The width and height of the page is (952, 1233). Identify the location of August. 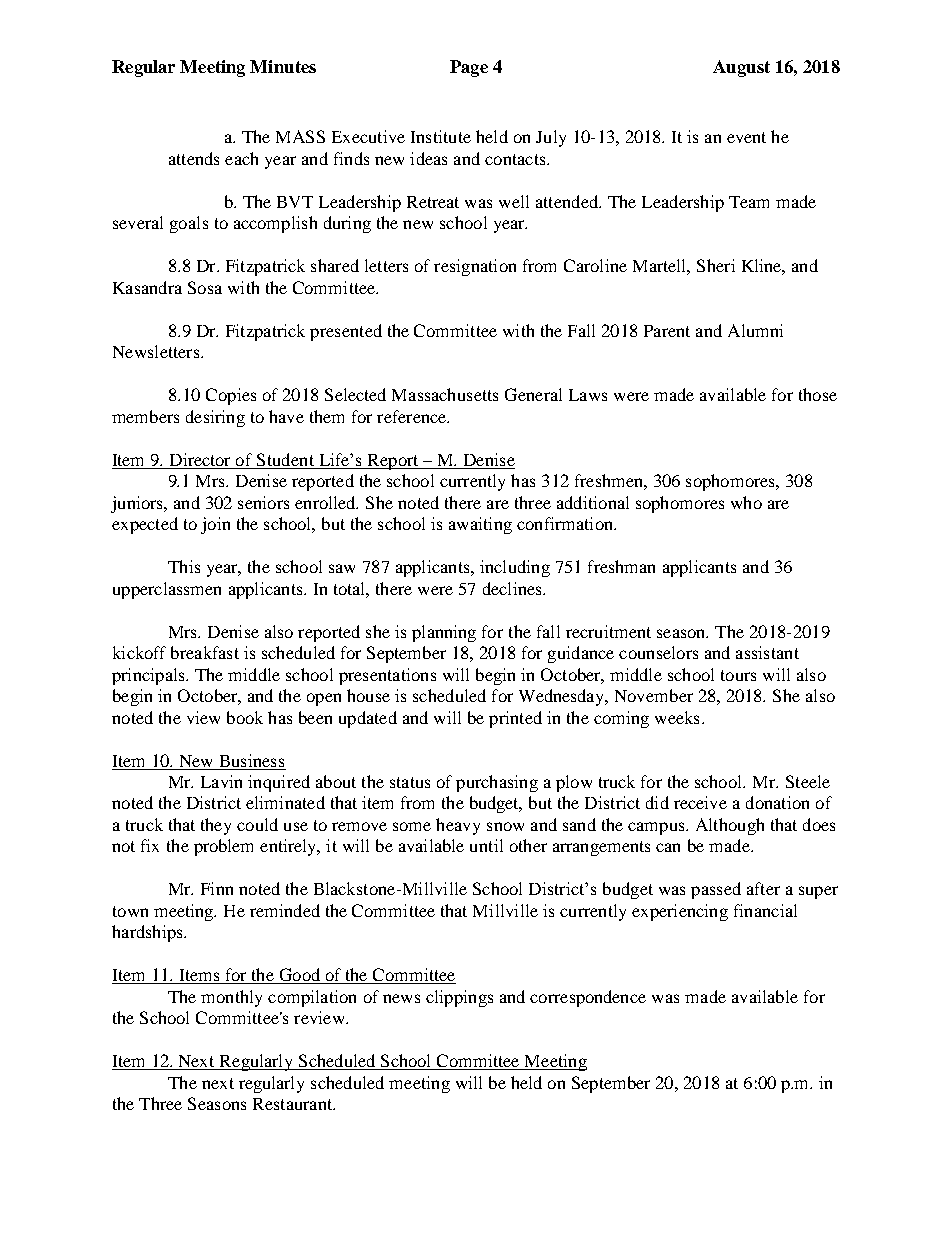
(741, 68).
